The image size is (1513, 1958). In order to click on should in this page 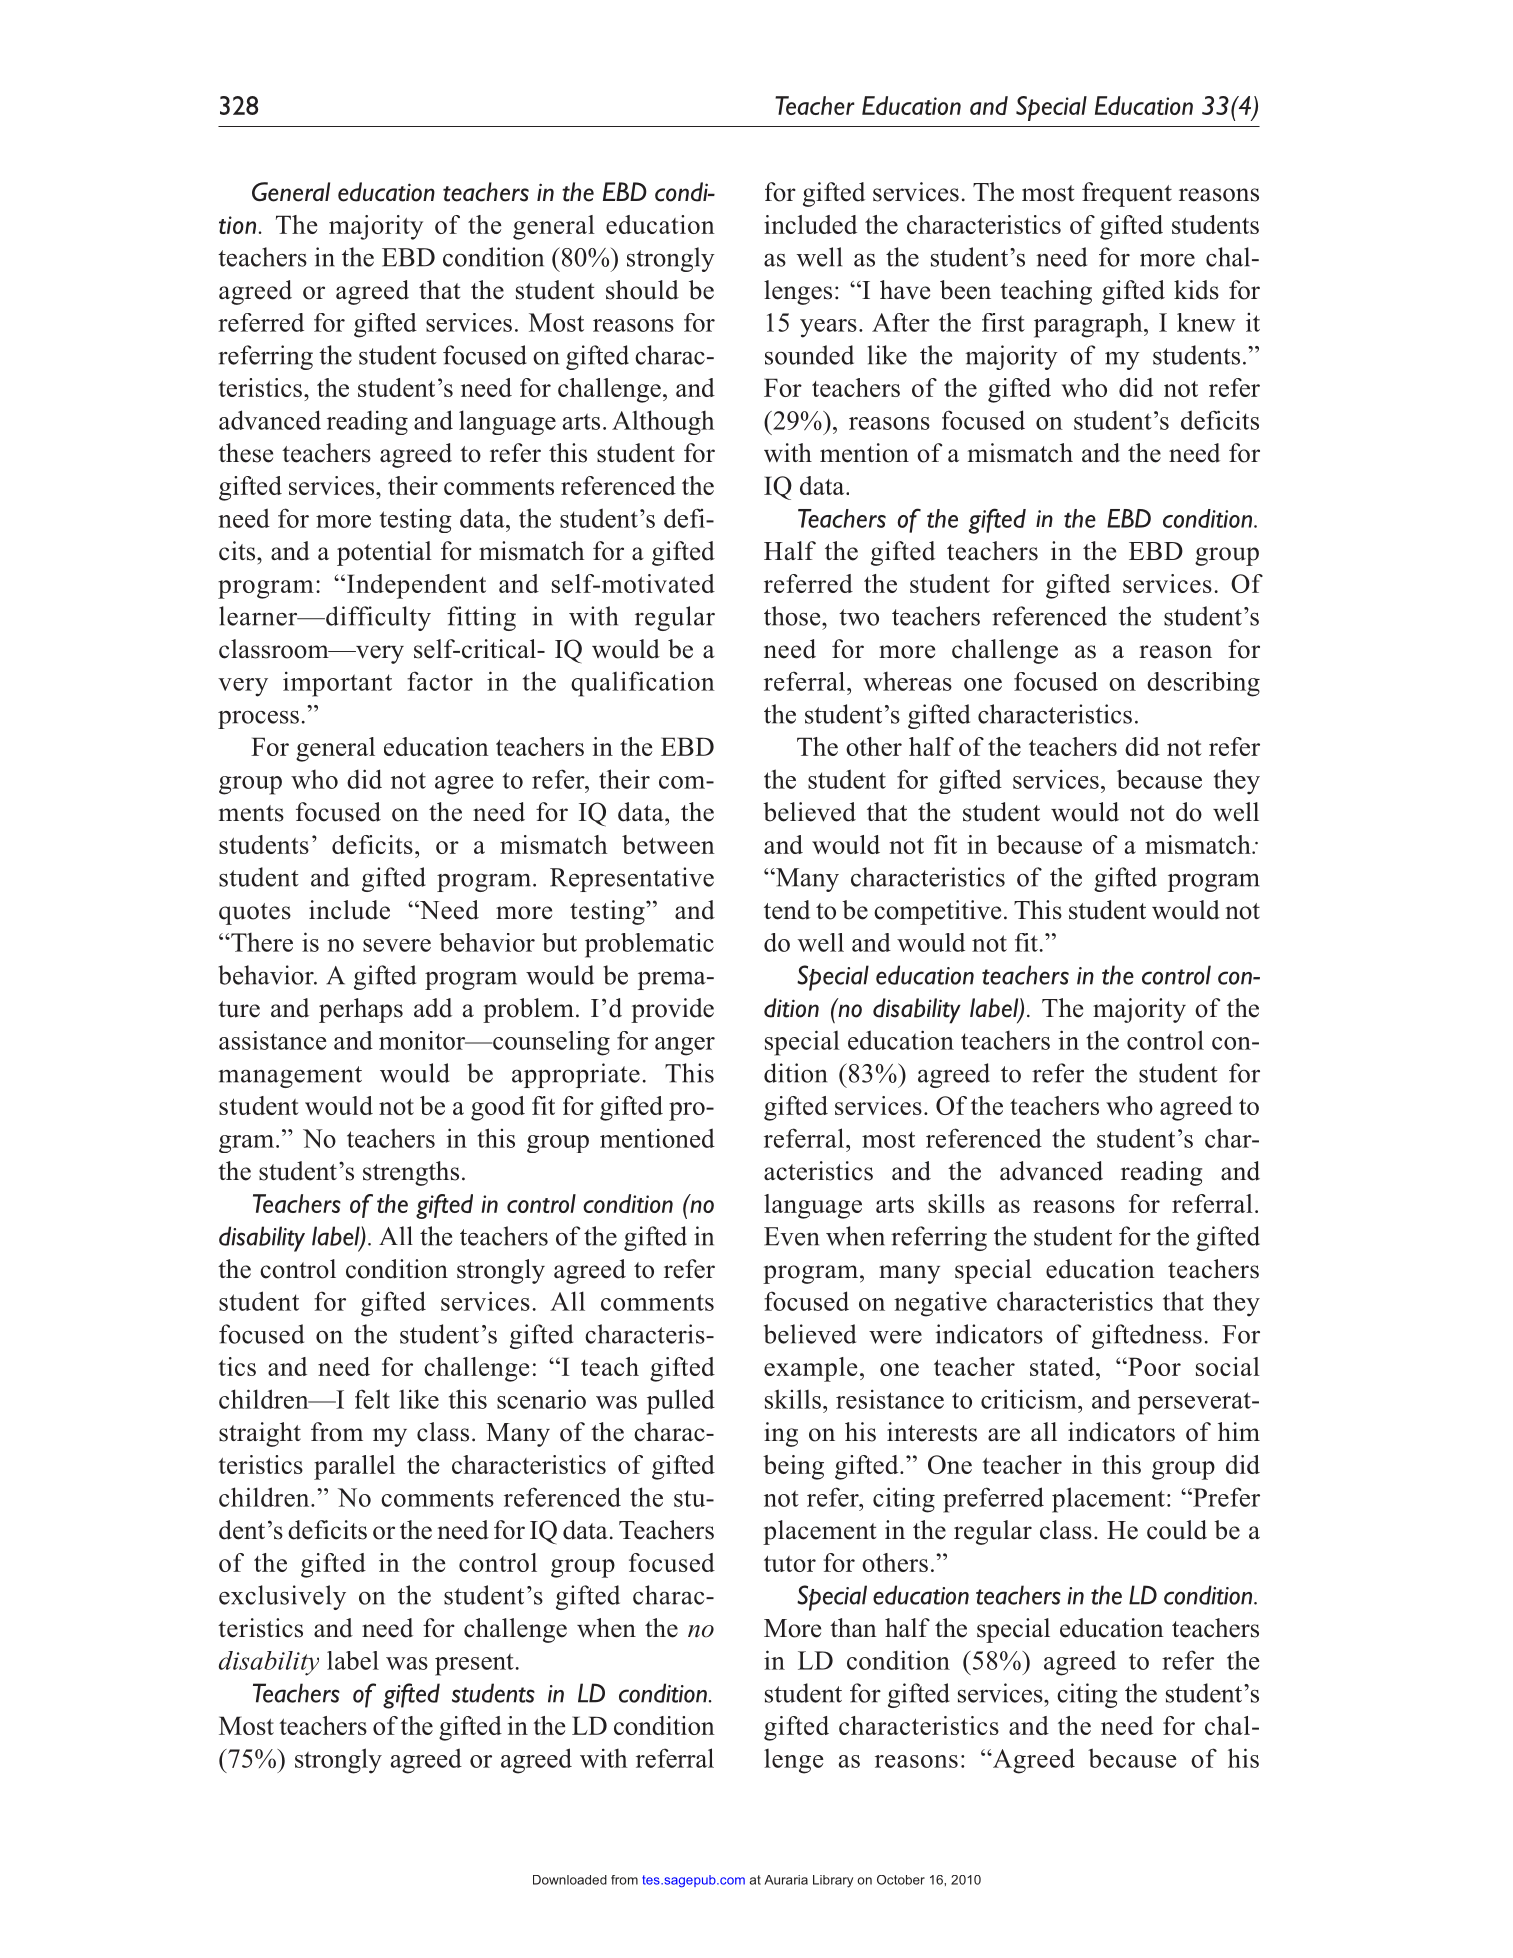, I will do `click(642, 290)`.
